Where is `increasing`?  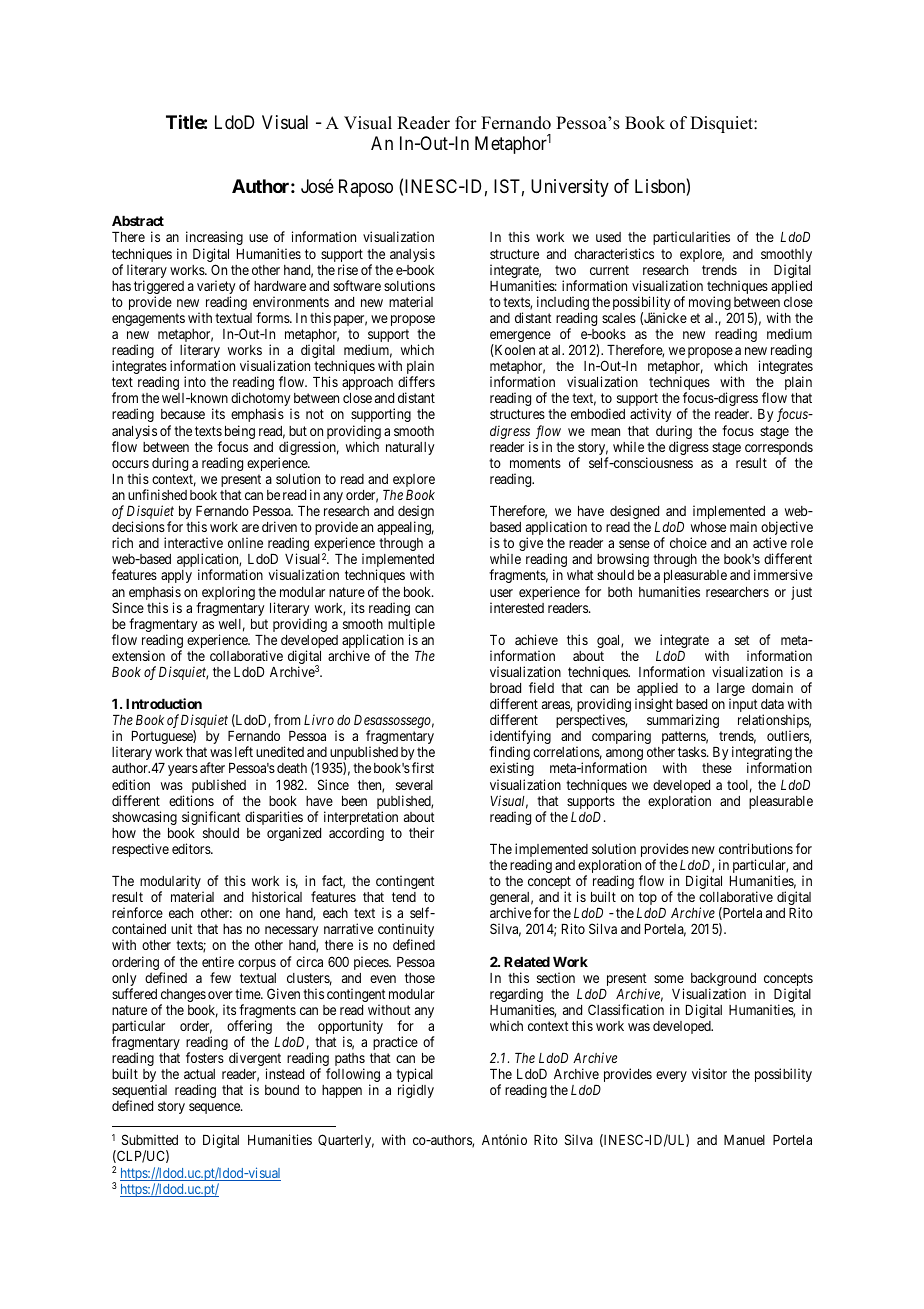
increasing is located at coordinates (214, 238).
